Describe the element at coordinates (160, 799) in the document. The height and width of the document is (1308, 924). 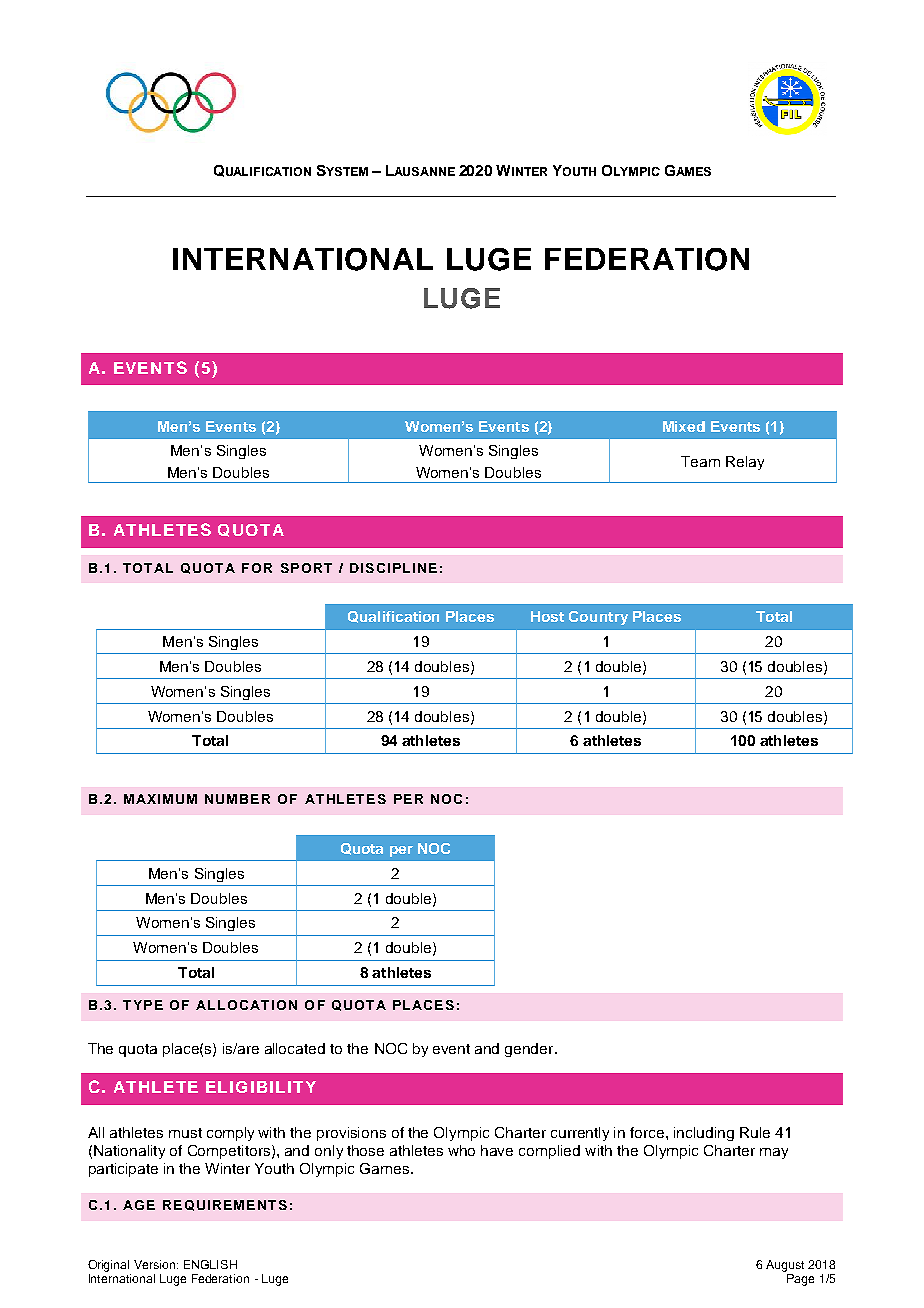
I see `MAXIMUM` at that location.
